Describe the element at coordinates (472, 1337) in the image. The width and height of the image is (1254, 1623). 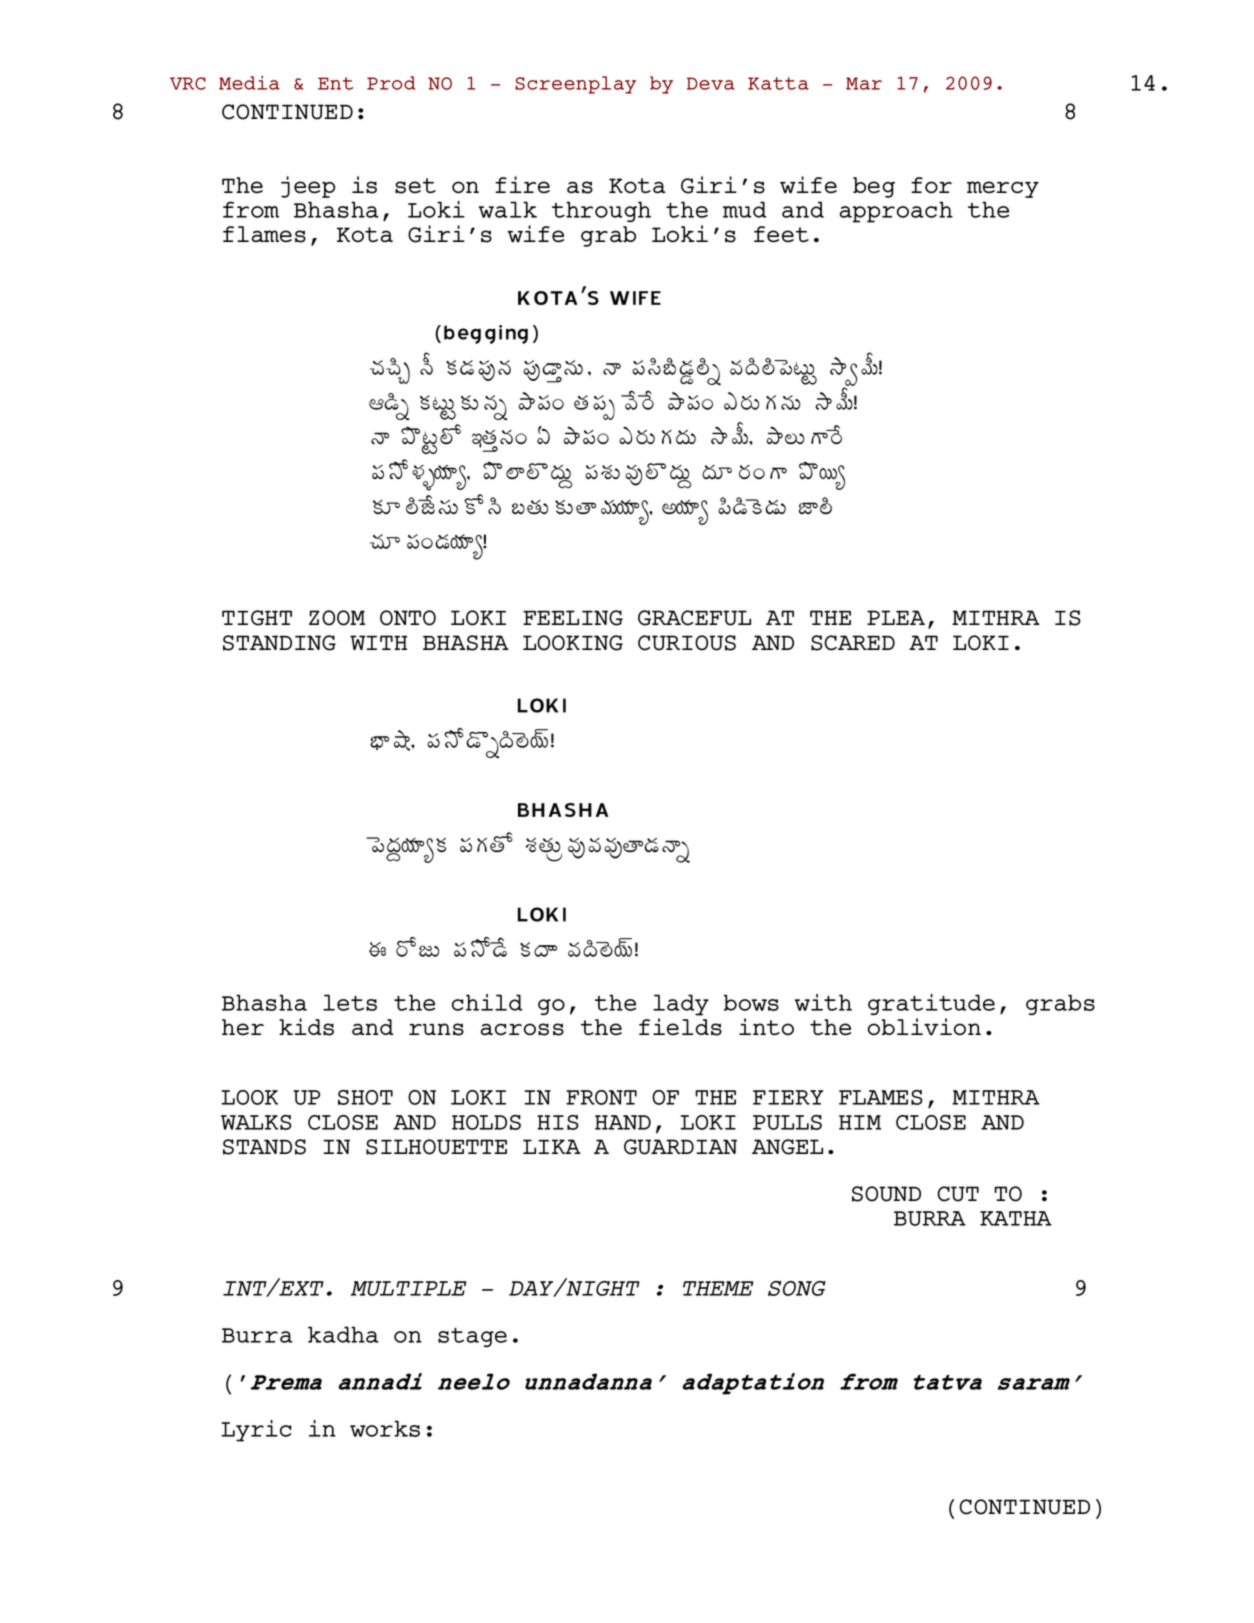
I see `stage` at that location.
